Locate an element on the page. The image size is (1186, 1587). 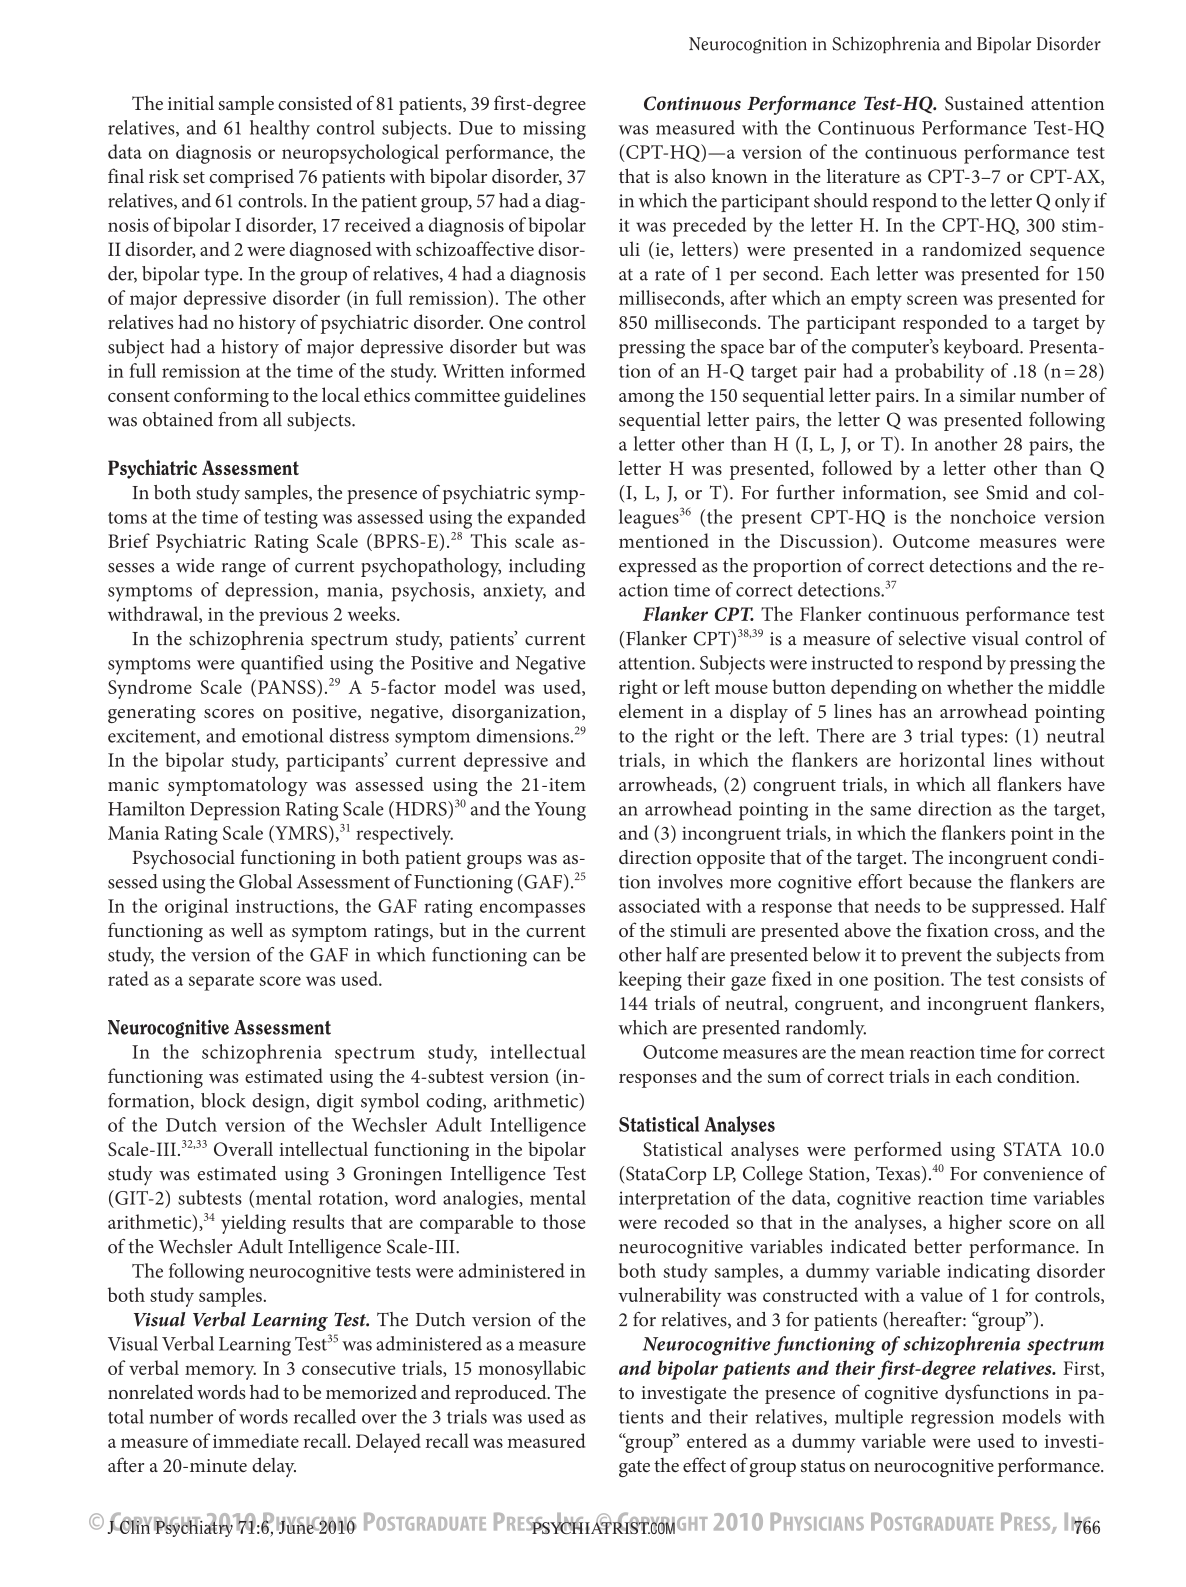
mean is located at coordinates (882, 1054).
